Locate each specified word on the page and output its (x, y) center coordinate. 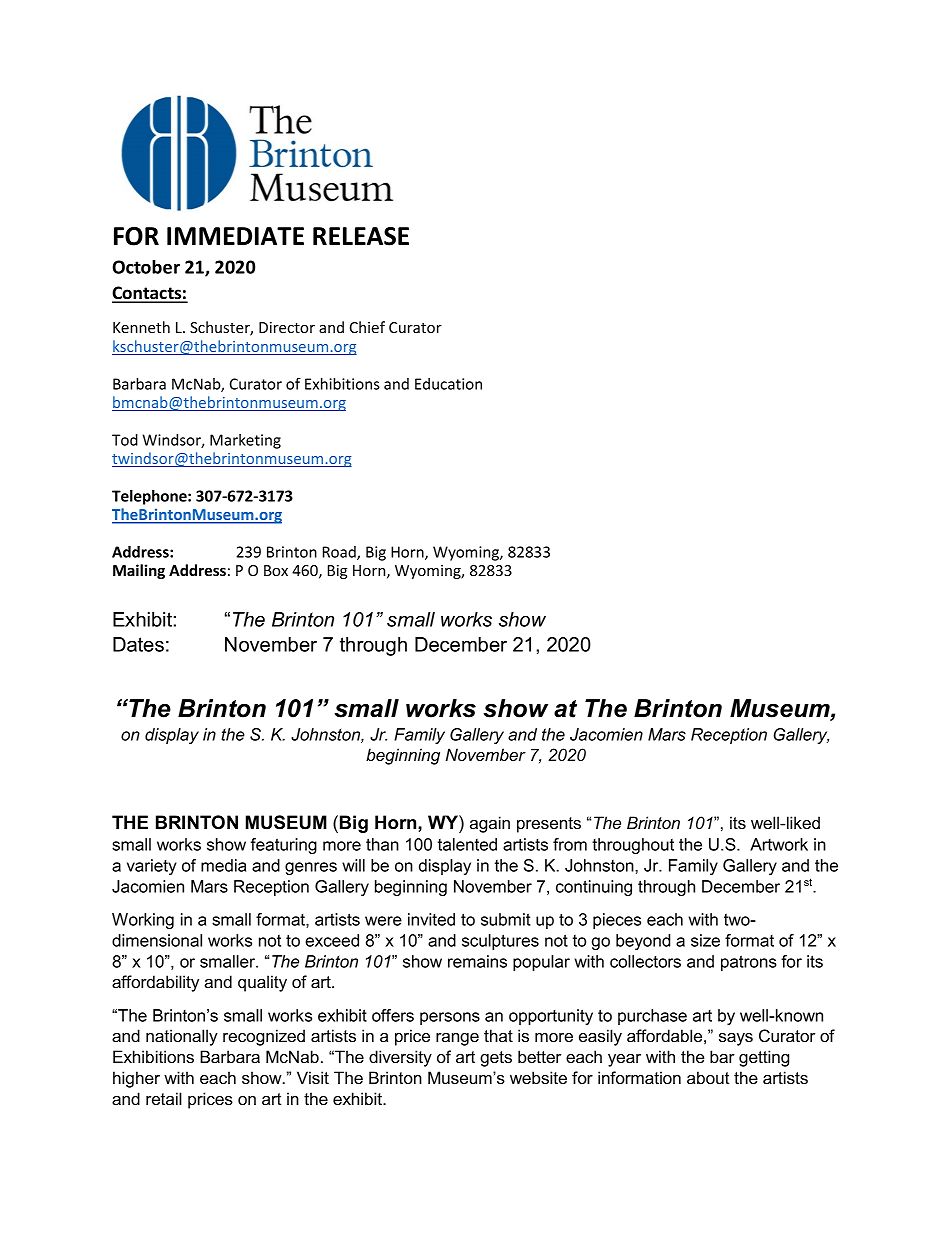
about (708, 1077)
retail (164, 1098)
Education (448, 384)
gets (496, 1059)
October (146, 267)
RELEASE (361, 236)
